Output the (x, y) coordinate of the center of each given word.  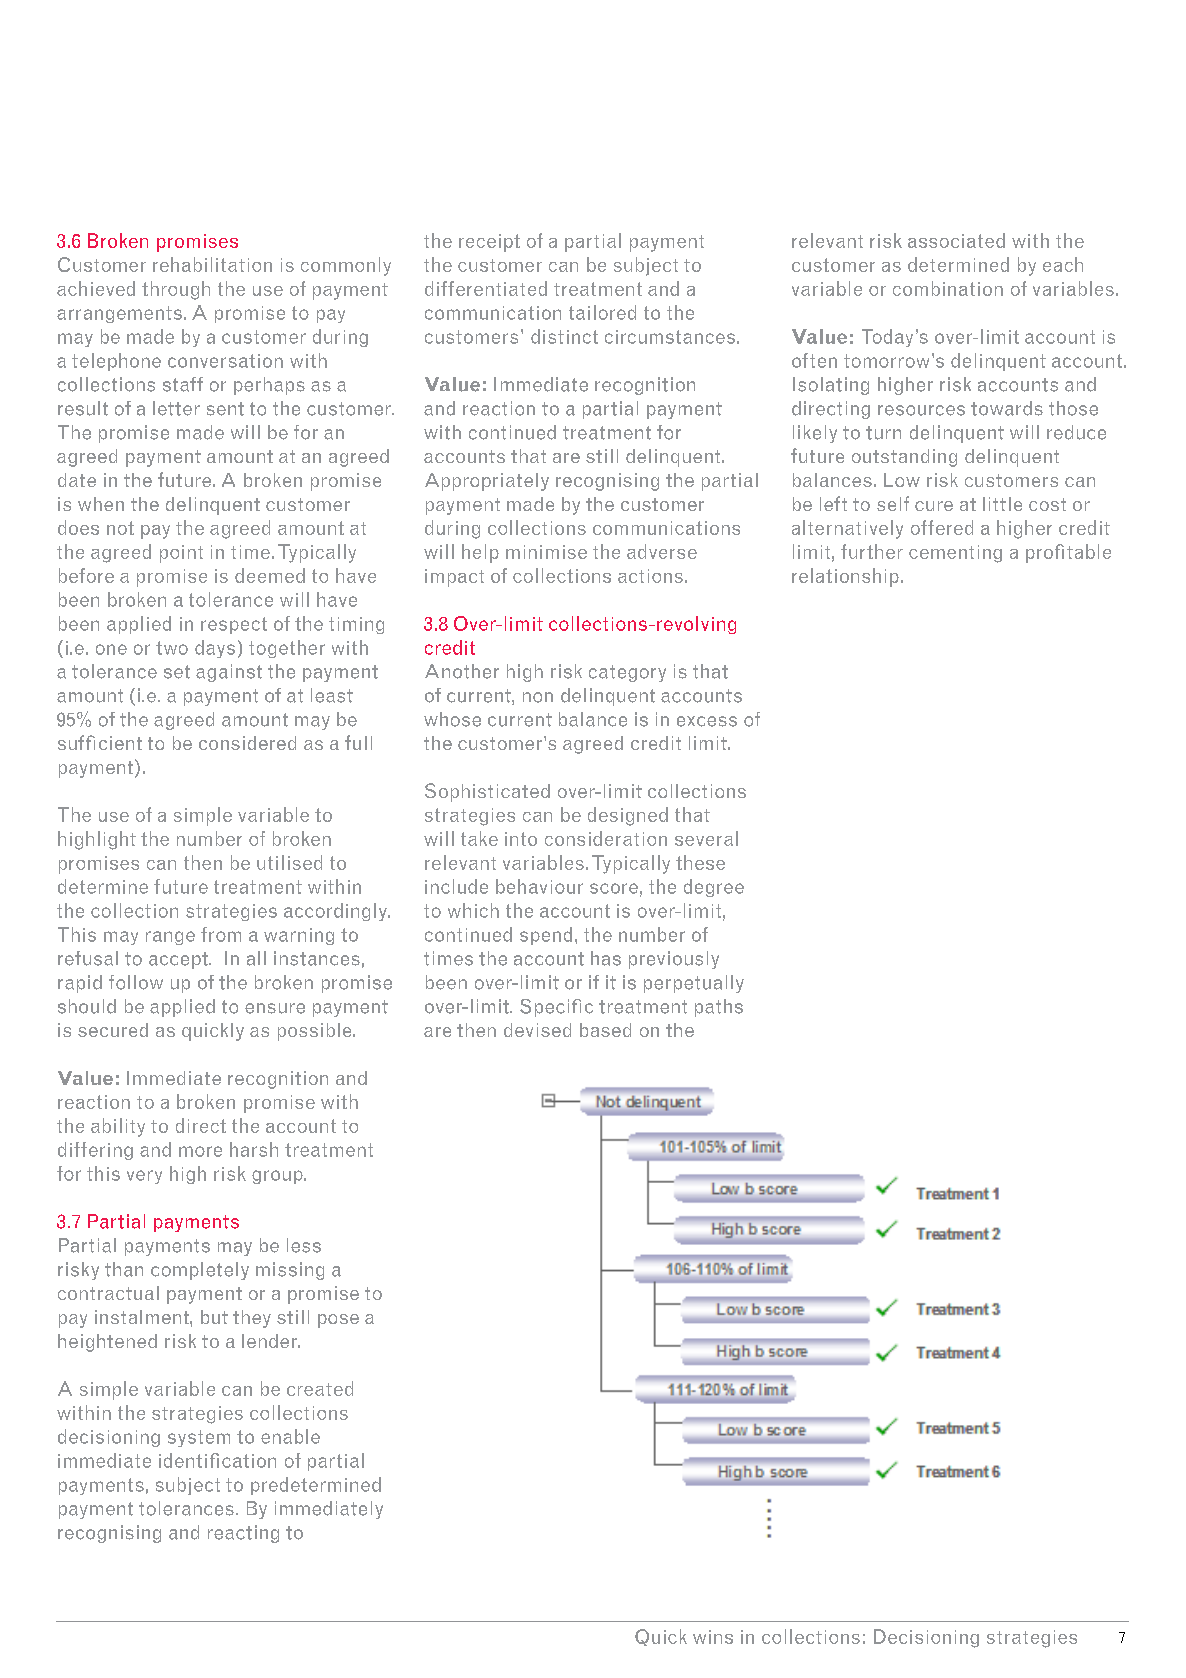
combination (948, 288)
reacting (243, 1534)
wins (713, 1637)
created (320, 1388)
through (176, 290)
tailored (602, 312)
